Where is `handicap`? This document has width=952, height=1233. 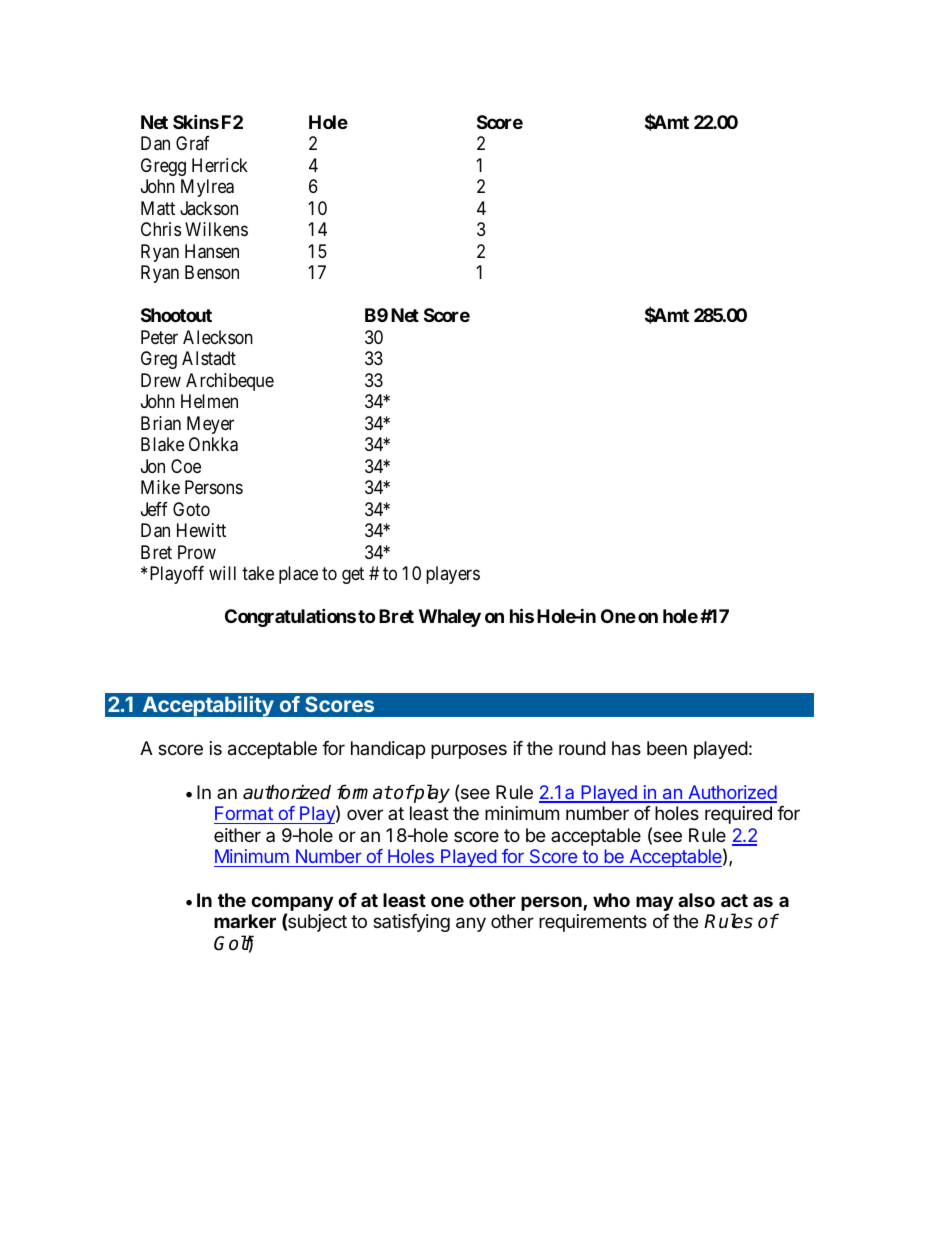 handicap is located at coordinates (388, 750).
